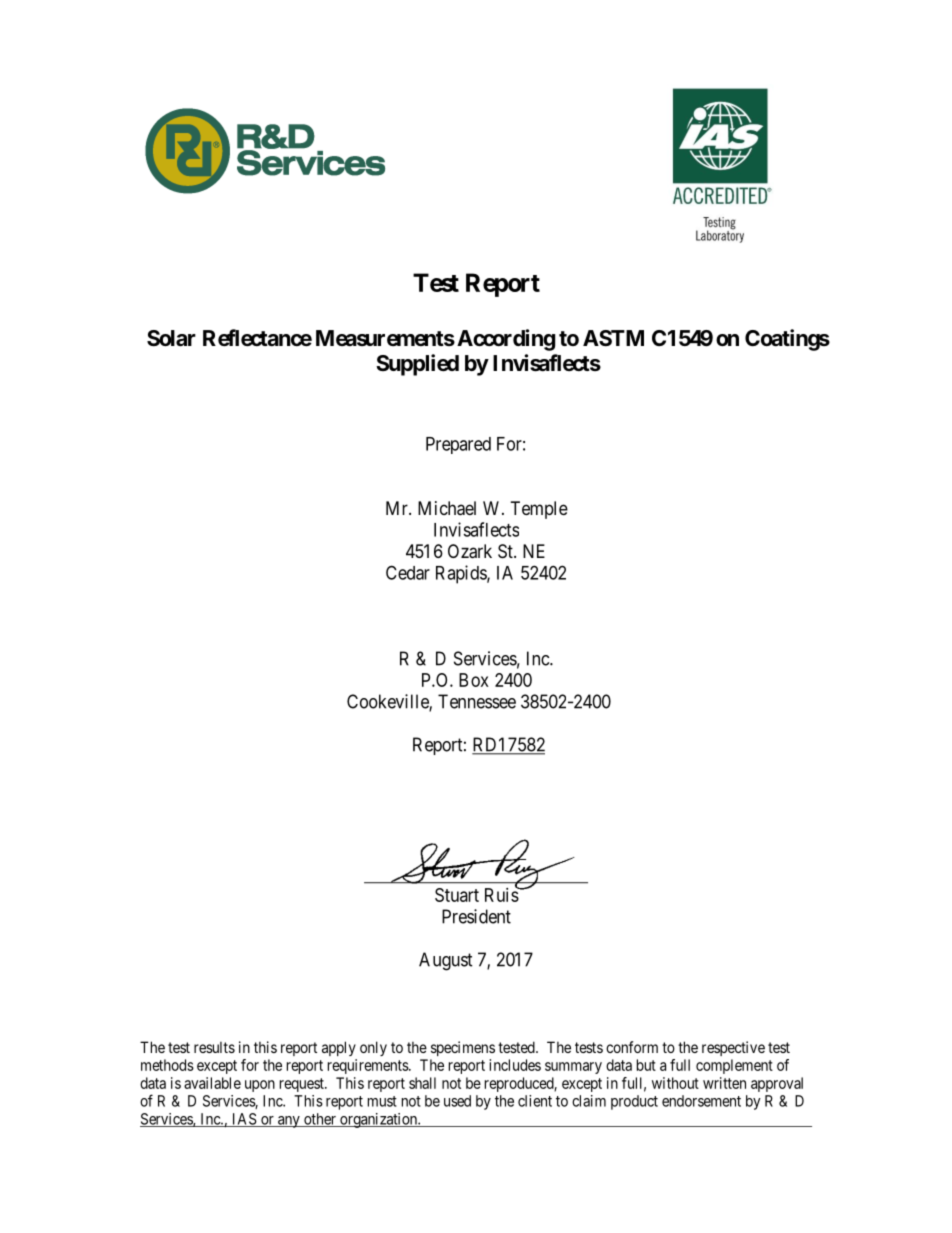  Describe the element at coordinates (470, 551) in the page. I see `Ozark` at that location.
